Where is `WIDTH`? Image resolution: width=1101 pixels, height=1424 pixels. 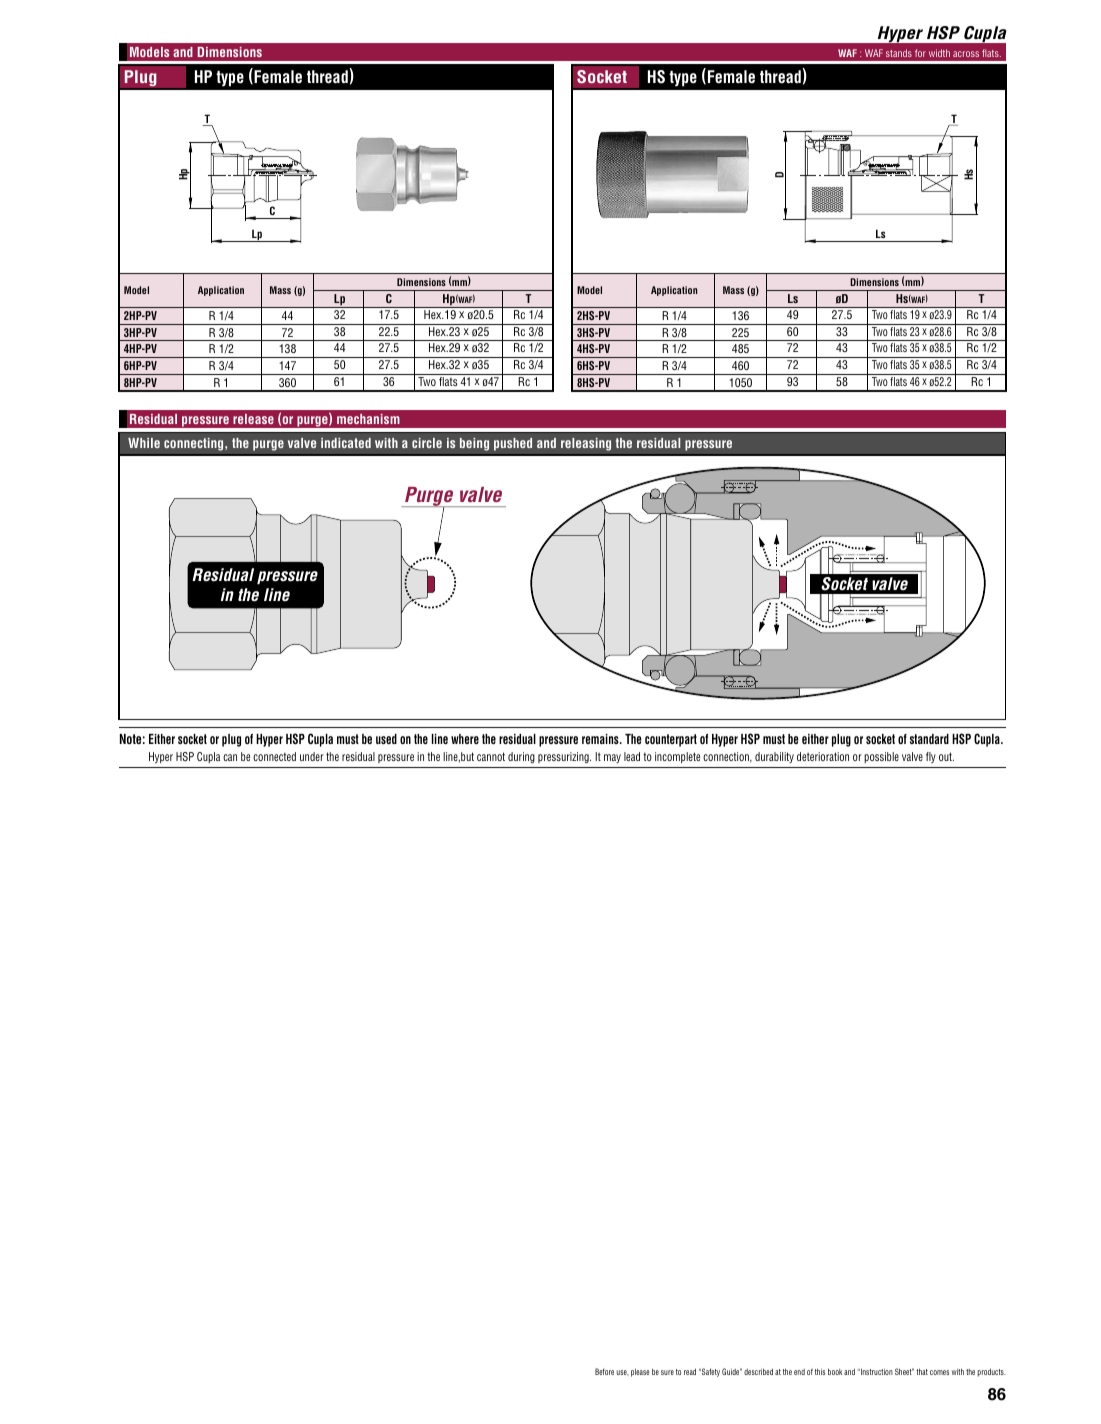
WIDTH is located at coordinates (939, 53).
